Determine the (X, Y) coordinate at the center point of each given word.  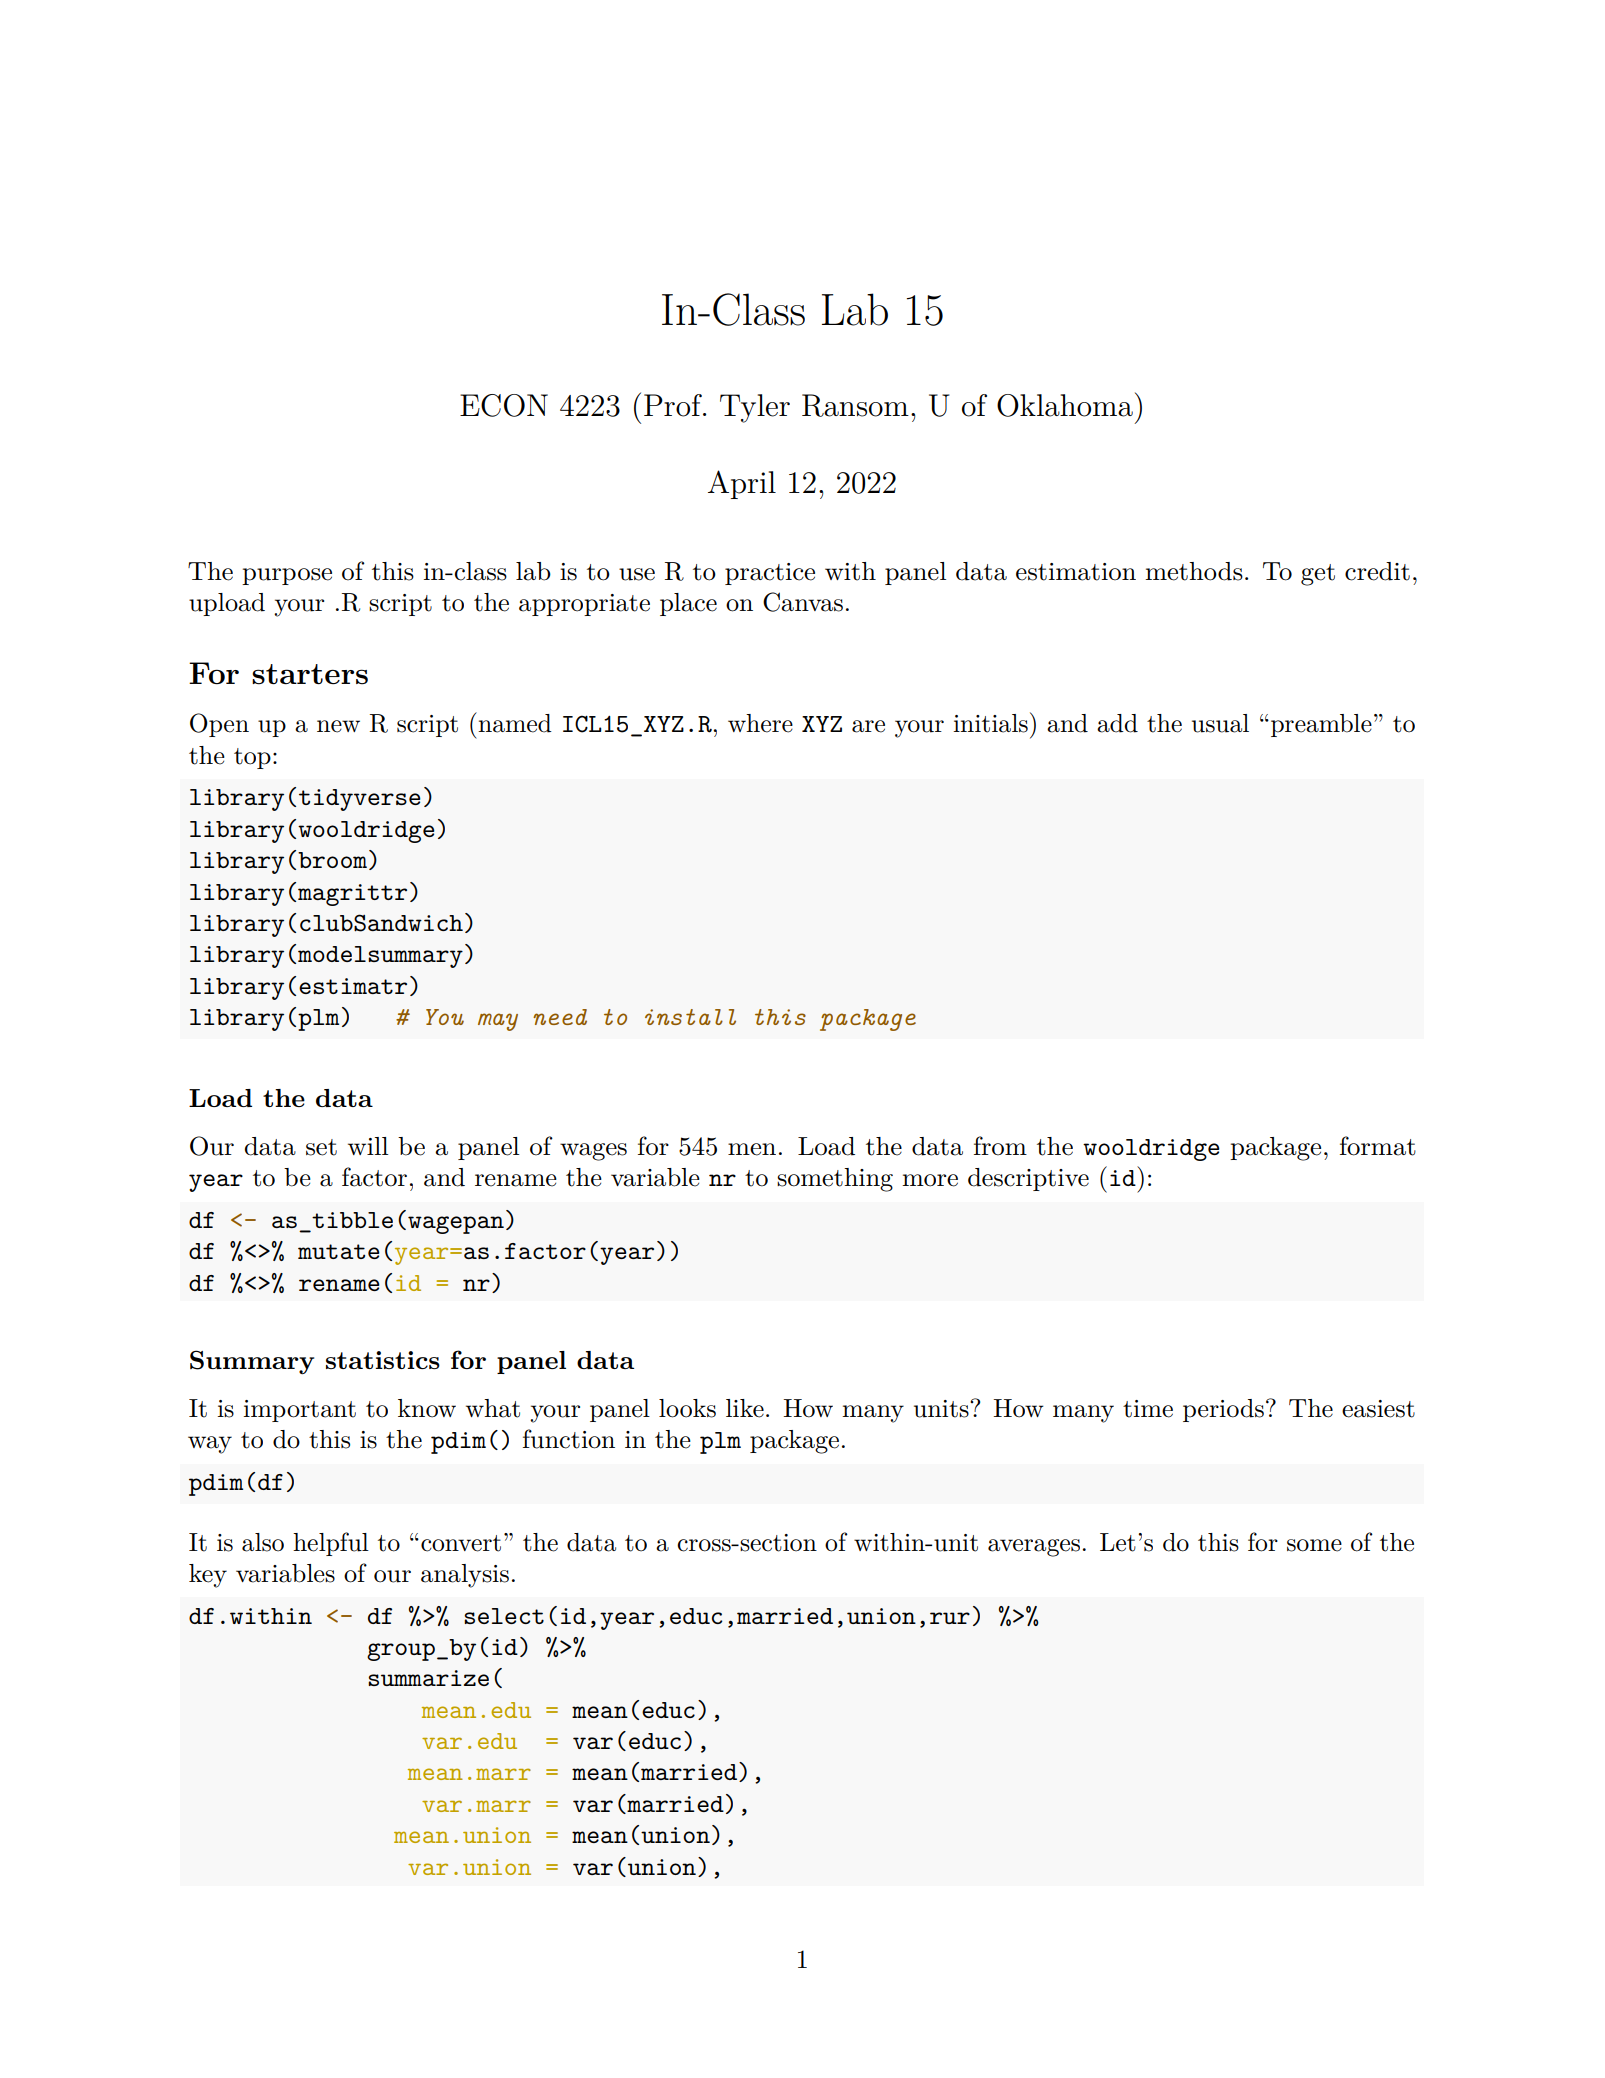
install (690, 1017)
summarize (428, 1678)
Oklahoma (1065, 405)
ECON (504, 405)
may (498, 1022)
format (1378, 1146)
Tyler (755, 408)
